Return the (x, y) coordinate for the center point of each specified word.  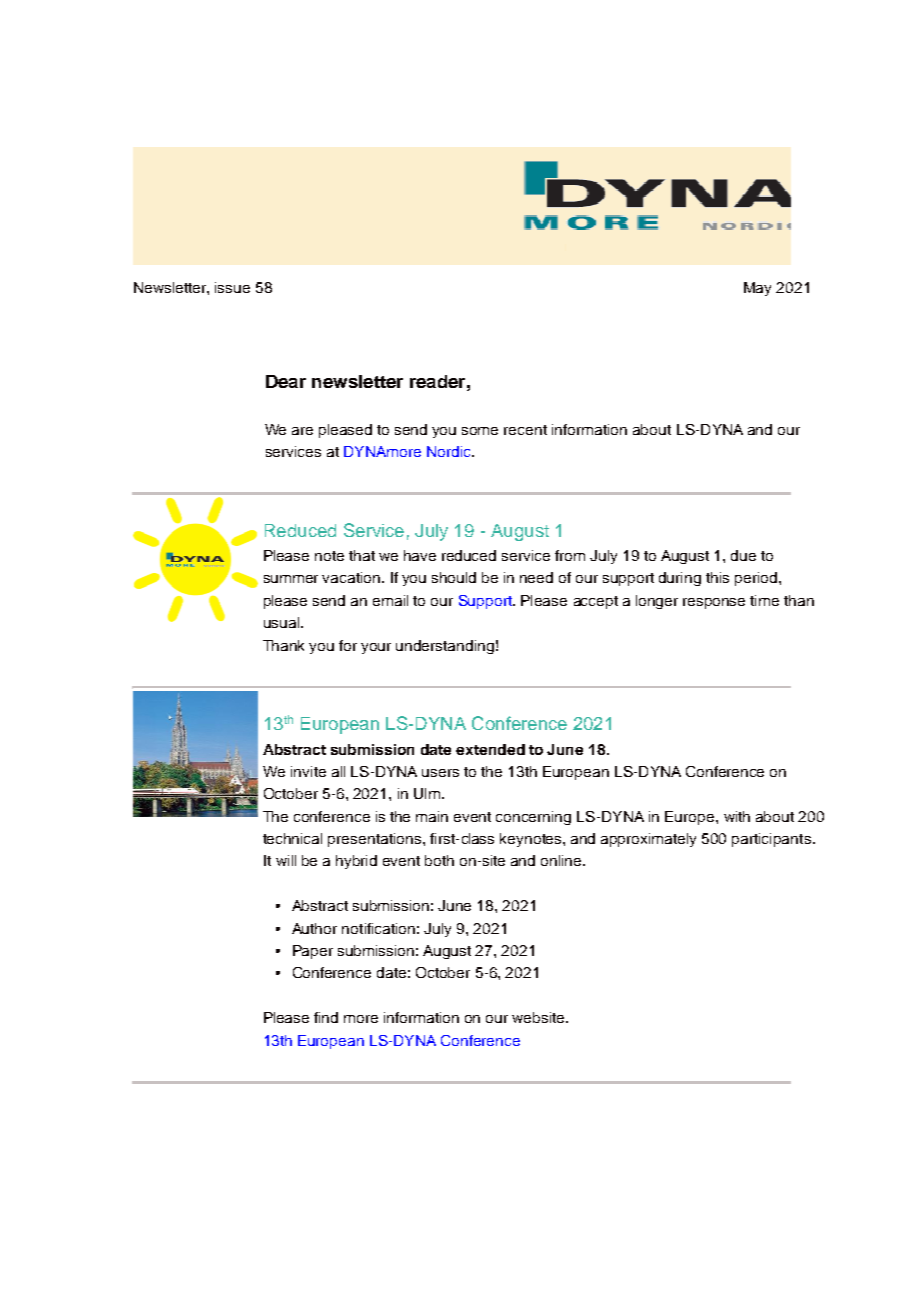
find (326, 1017)
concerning (533, 818)
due (743, 555)
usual (281, 622)
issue (232, 287)
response (714, 603)
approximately (648, 840)
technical (292, 838)
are (302, 431)
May (757, 289)
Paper (313, 952)
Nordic (450, 451)
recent (525, 430)
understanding (445, 647)
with (737, 816)
